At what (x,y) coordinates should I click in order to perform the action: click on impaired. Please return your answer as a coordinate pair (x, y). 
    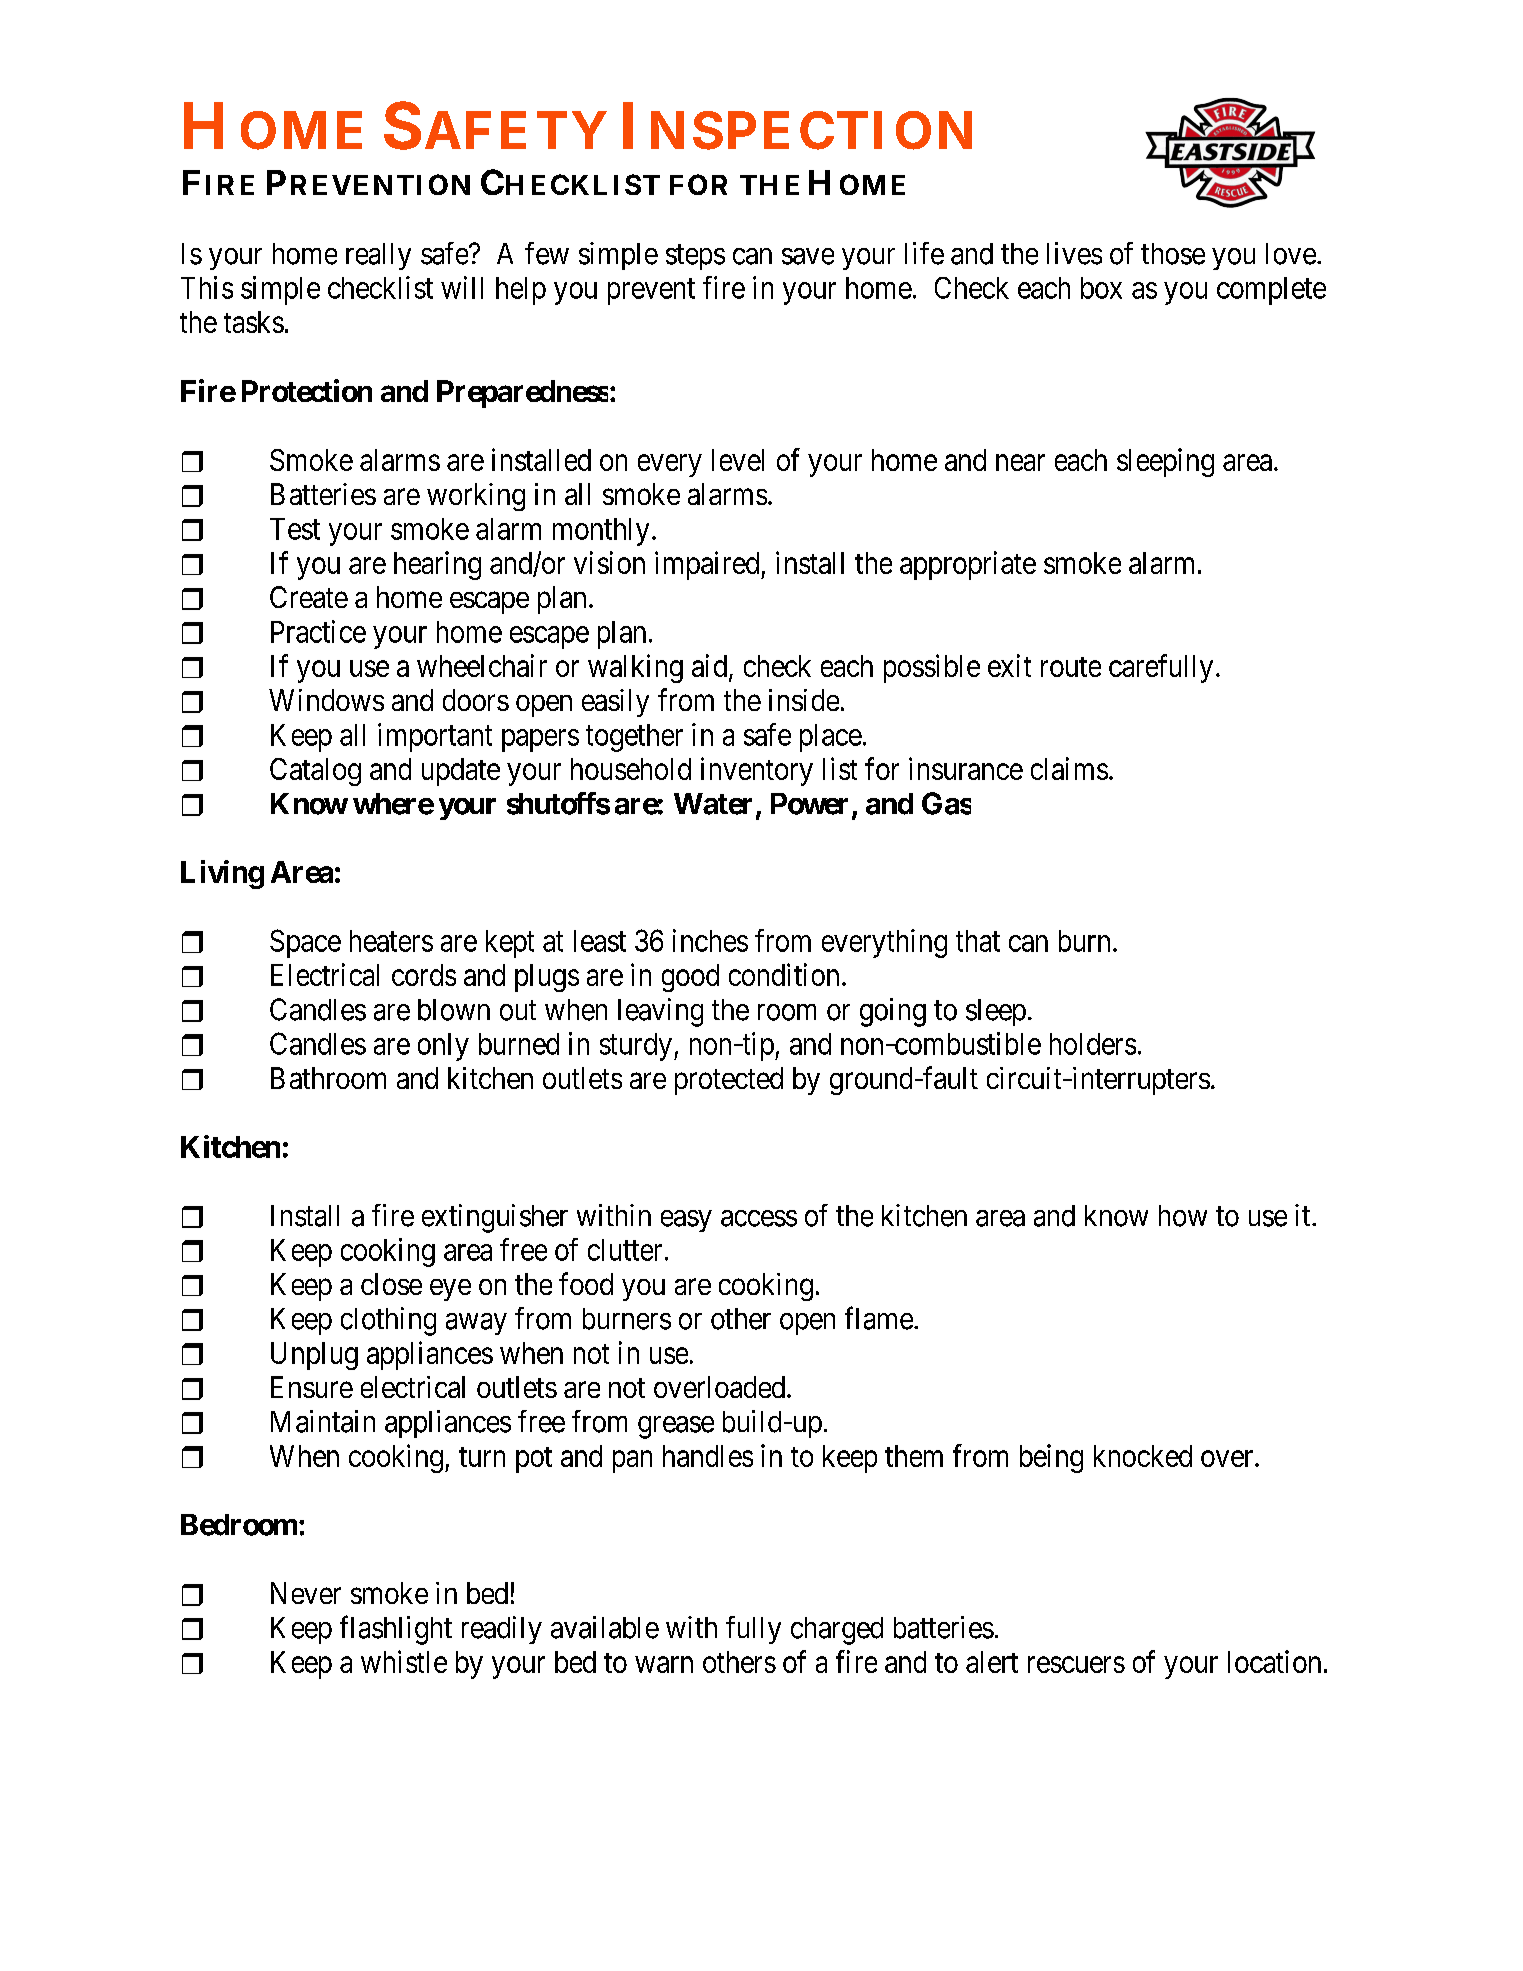
    Looking at the image, I should click on (708, 565).
